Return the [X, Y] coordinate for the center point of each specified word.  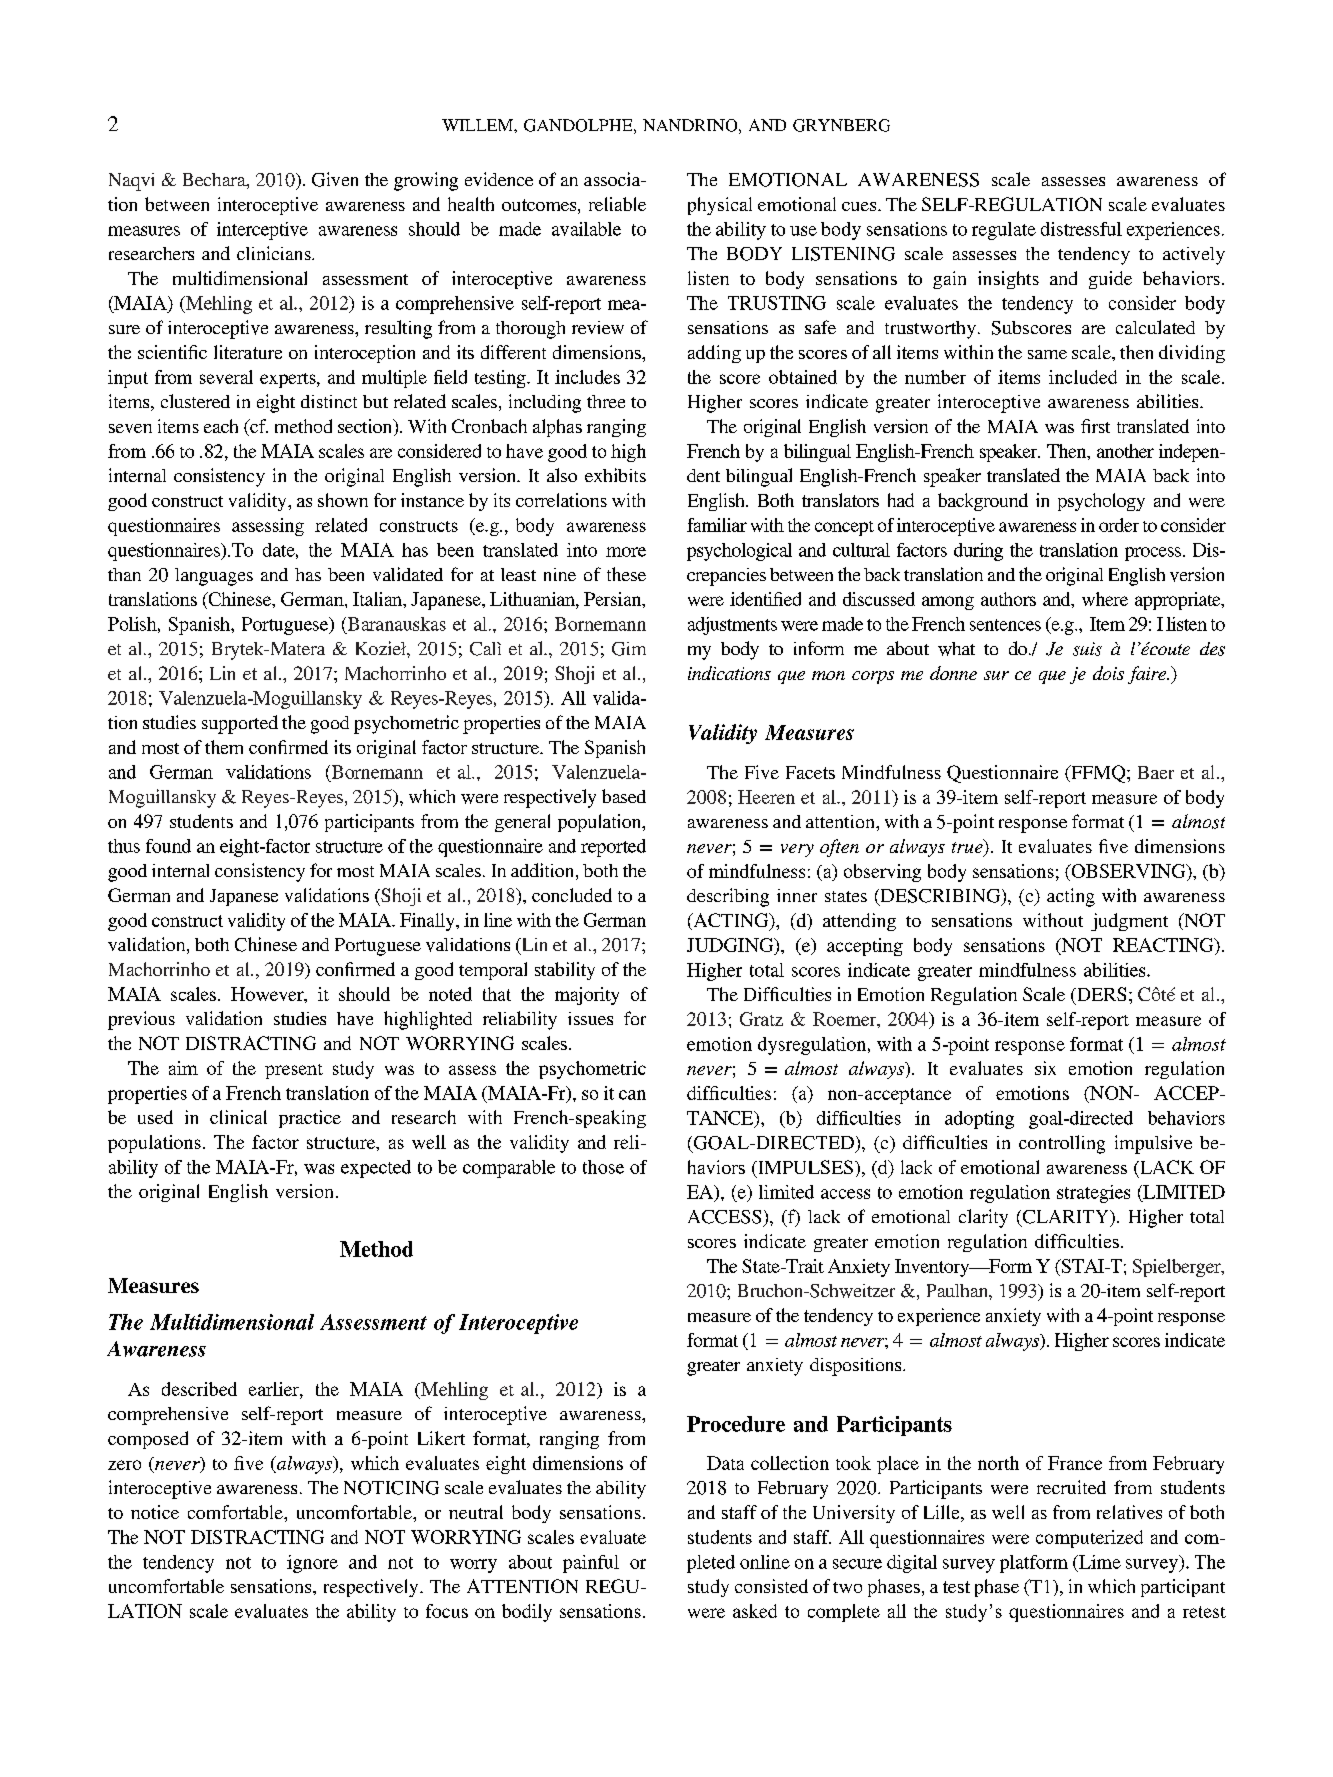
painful [591, 1564]
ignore [312, 1564]
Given [335, 179]
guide [1110, 280]
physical [720, 206]
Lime [1098, 1563]
